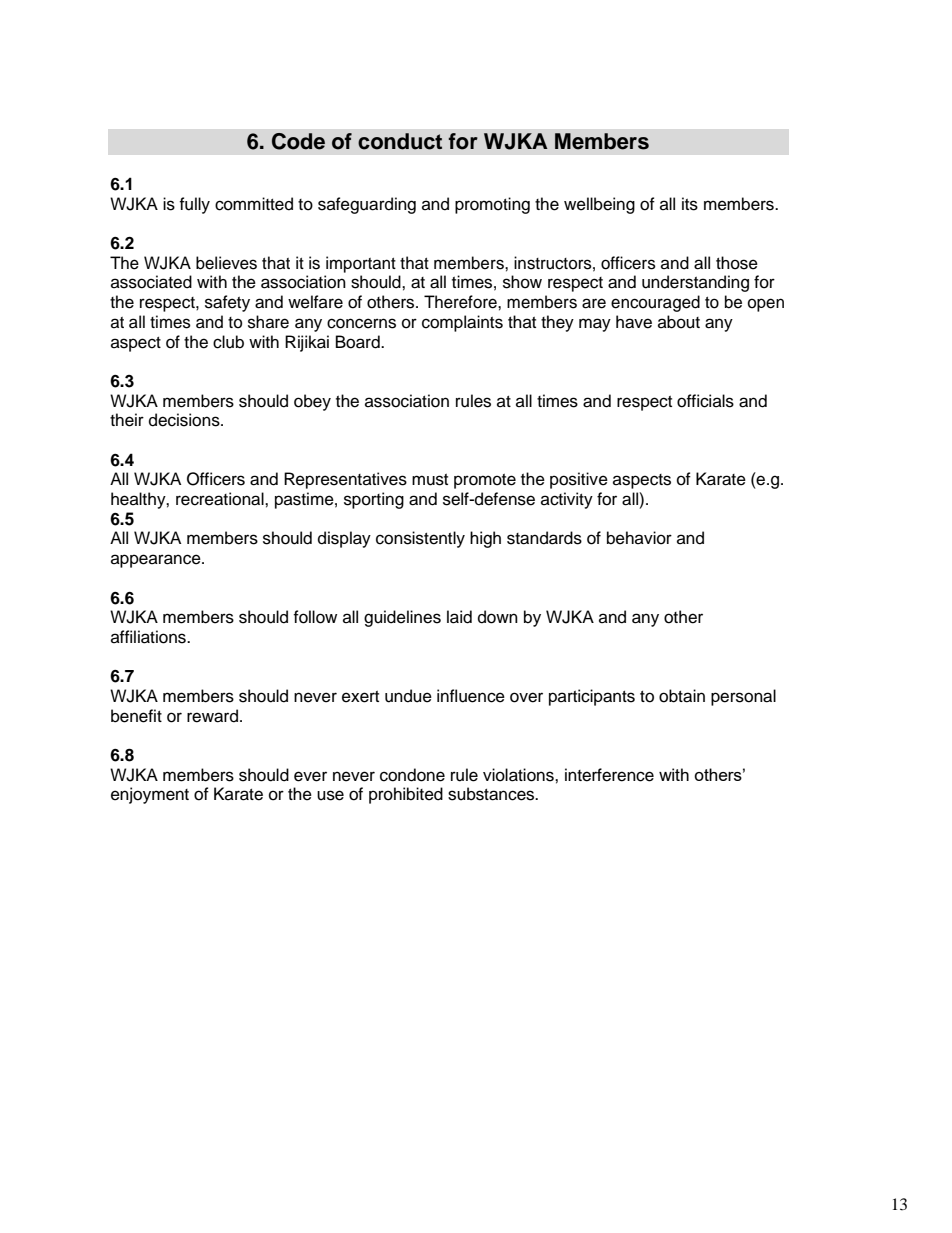  I want to click on conduct, so click(400, 141).
